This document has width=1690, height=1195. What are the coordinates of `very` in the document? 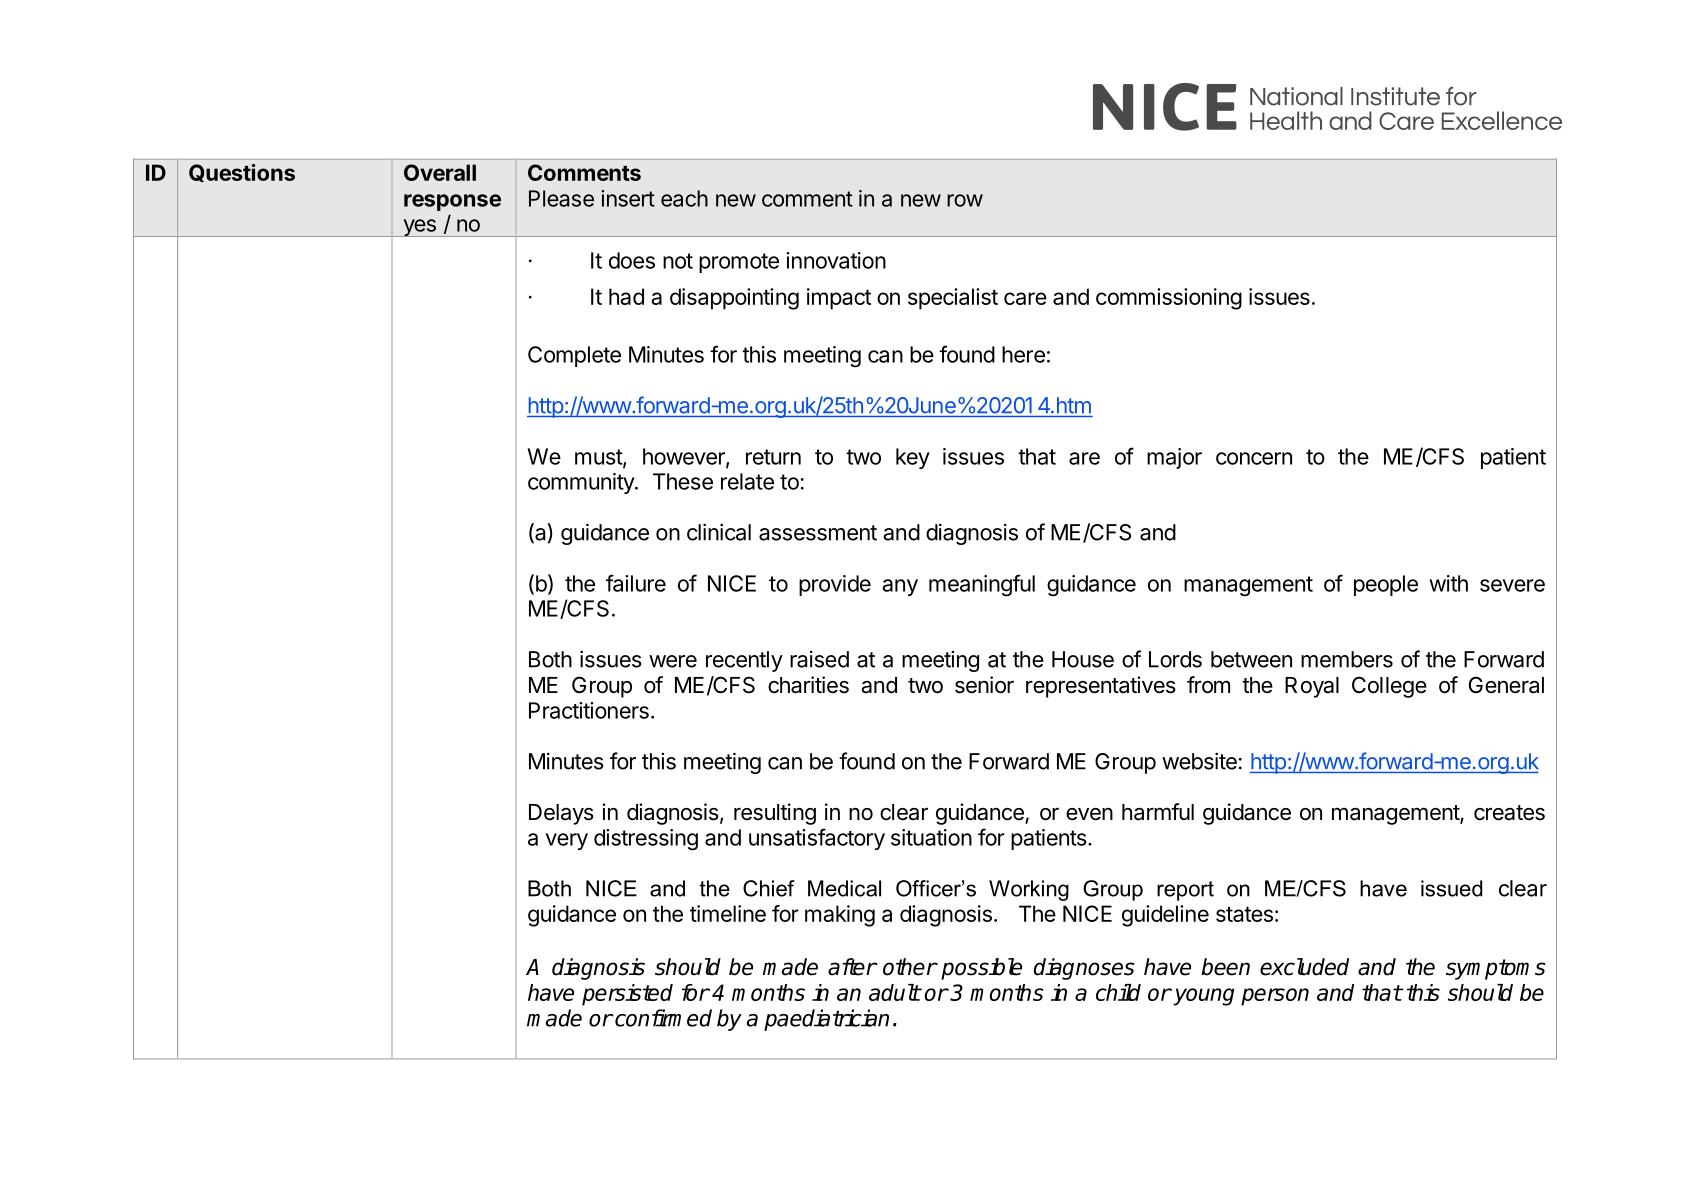 It's located at (567, 841).
